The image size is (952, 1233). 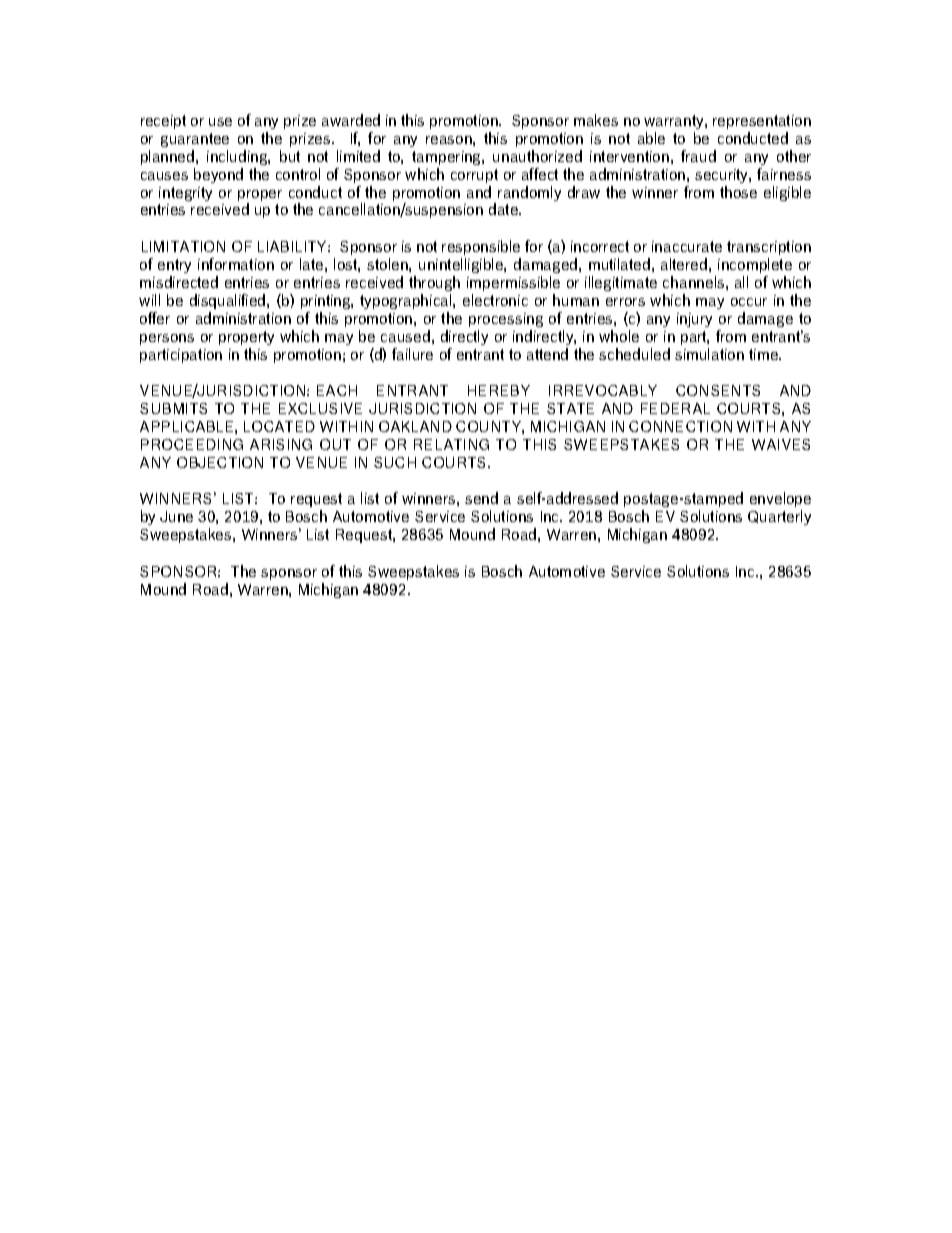 I want to click on guarantee, so click(x=195, y=140).
